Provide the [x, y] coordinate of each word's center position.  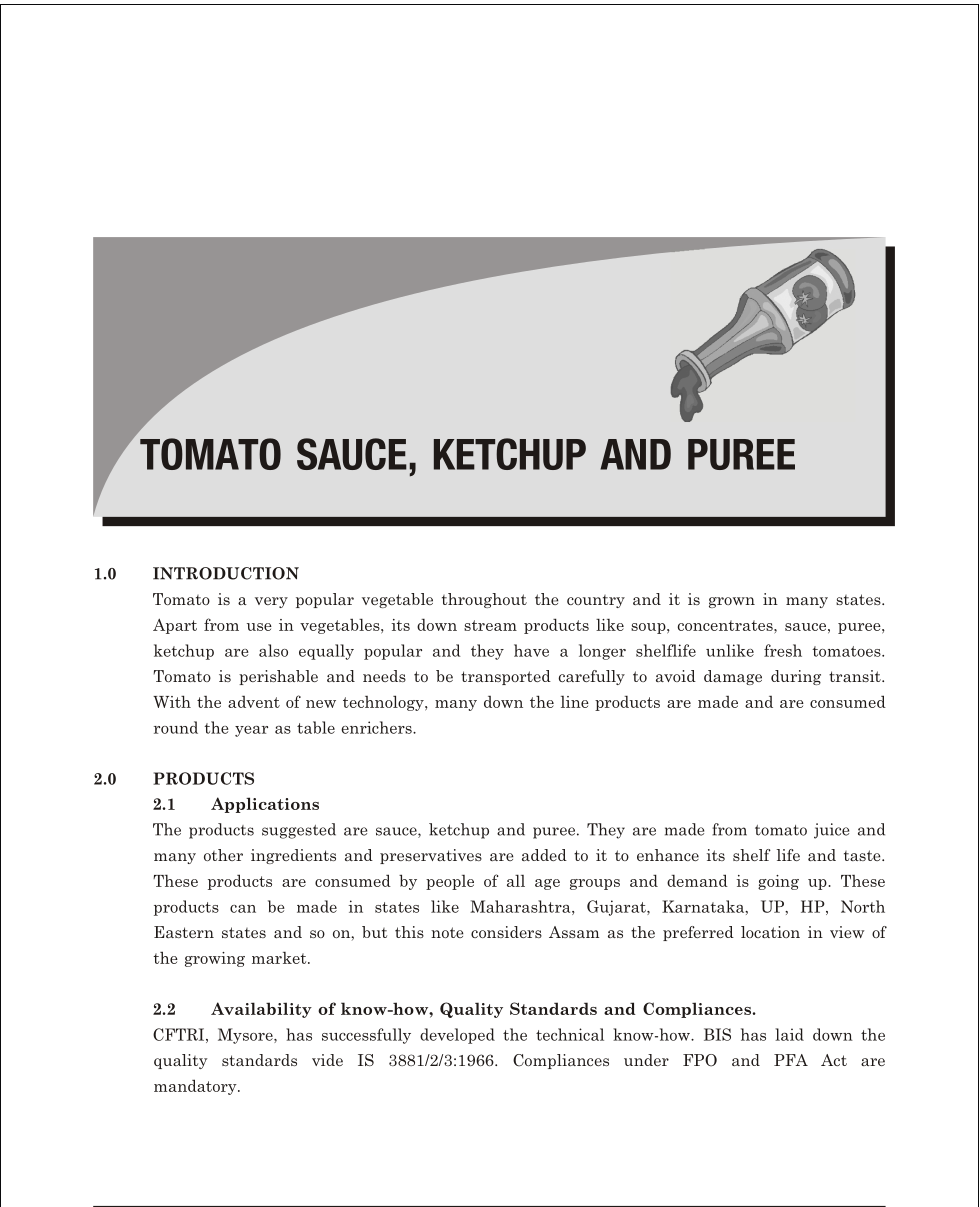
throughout [484, 600]
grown [732, 602]
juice [831, 831]
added [544, 855]
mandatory [196, 1087]
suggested [299, 831]
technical [570, 1034]
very [271, 602]
